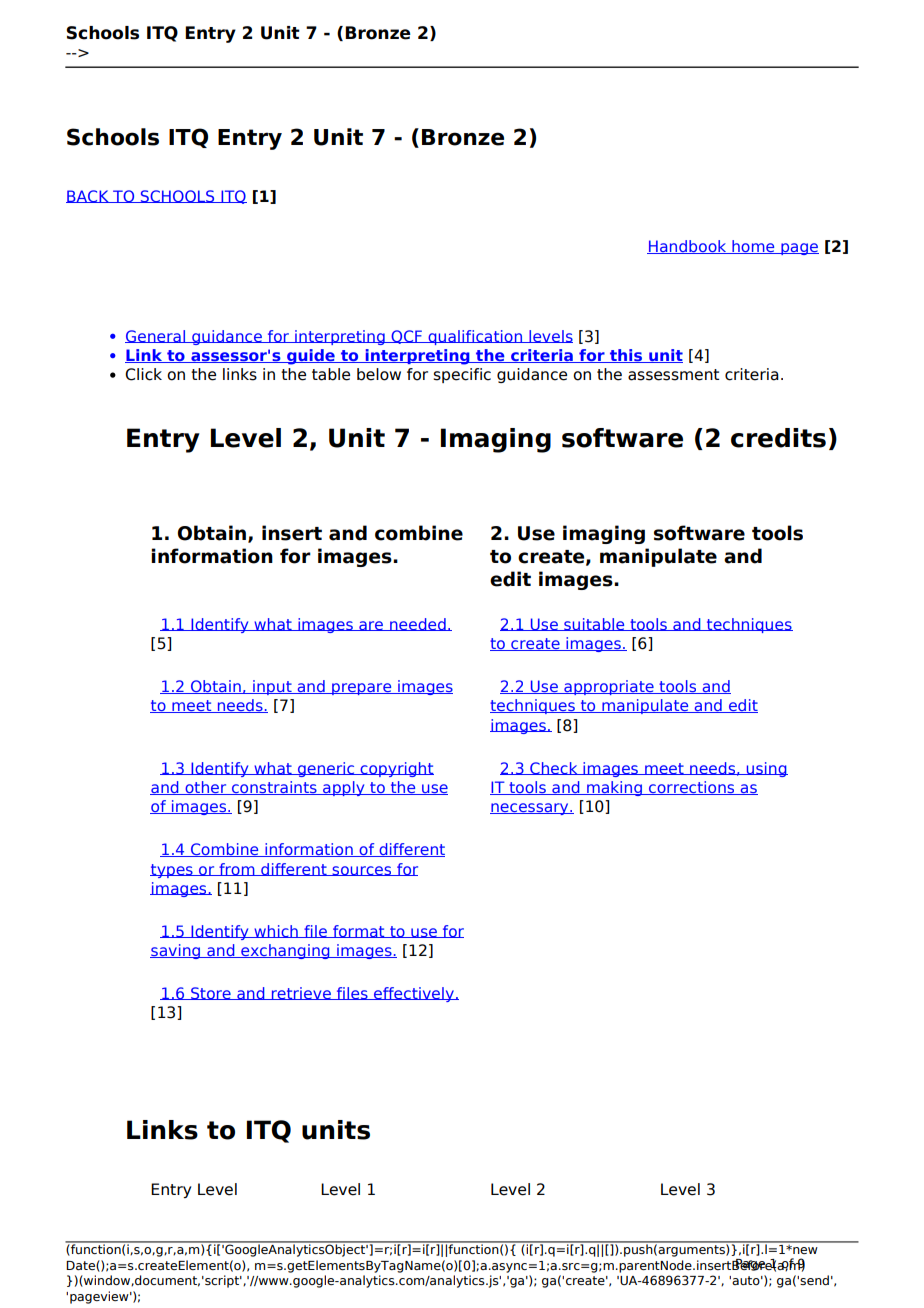 The height and width of the screenshot is (1308, 924). I want to click on Handbook, so click(688, 247).
